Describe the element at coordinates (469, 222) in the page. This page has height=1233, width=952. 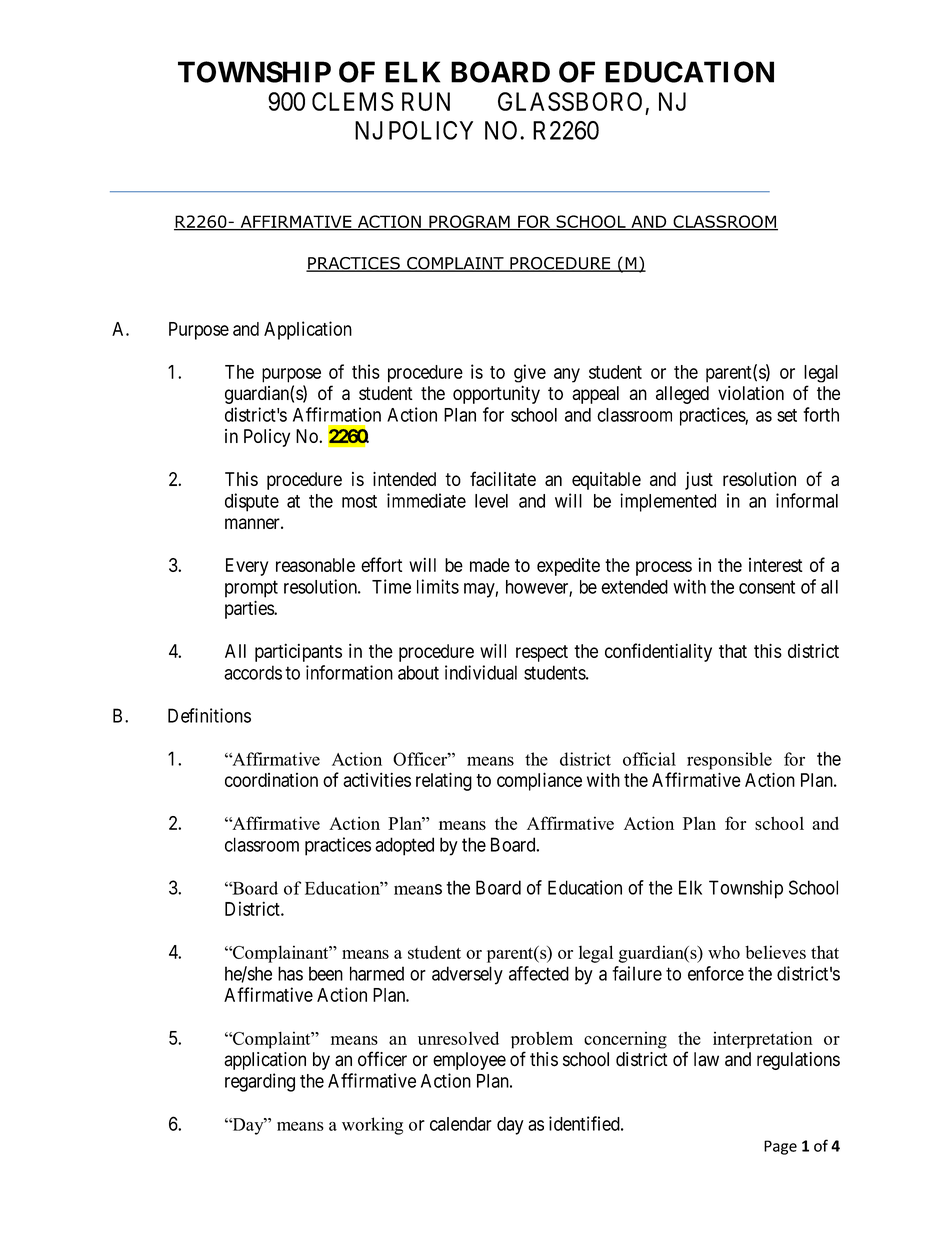
I see `PROGRAM` at that location.
